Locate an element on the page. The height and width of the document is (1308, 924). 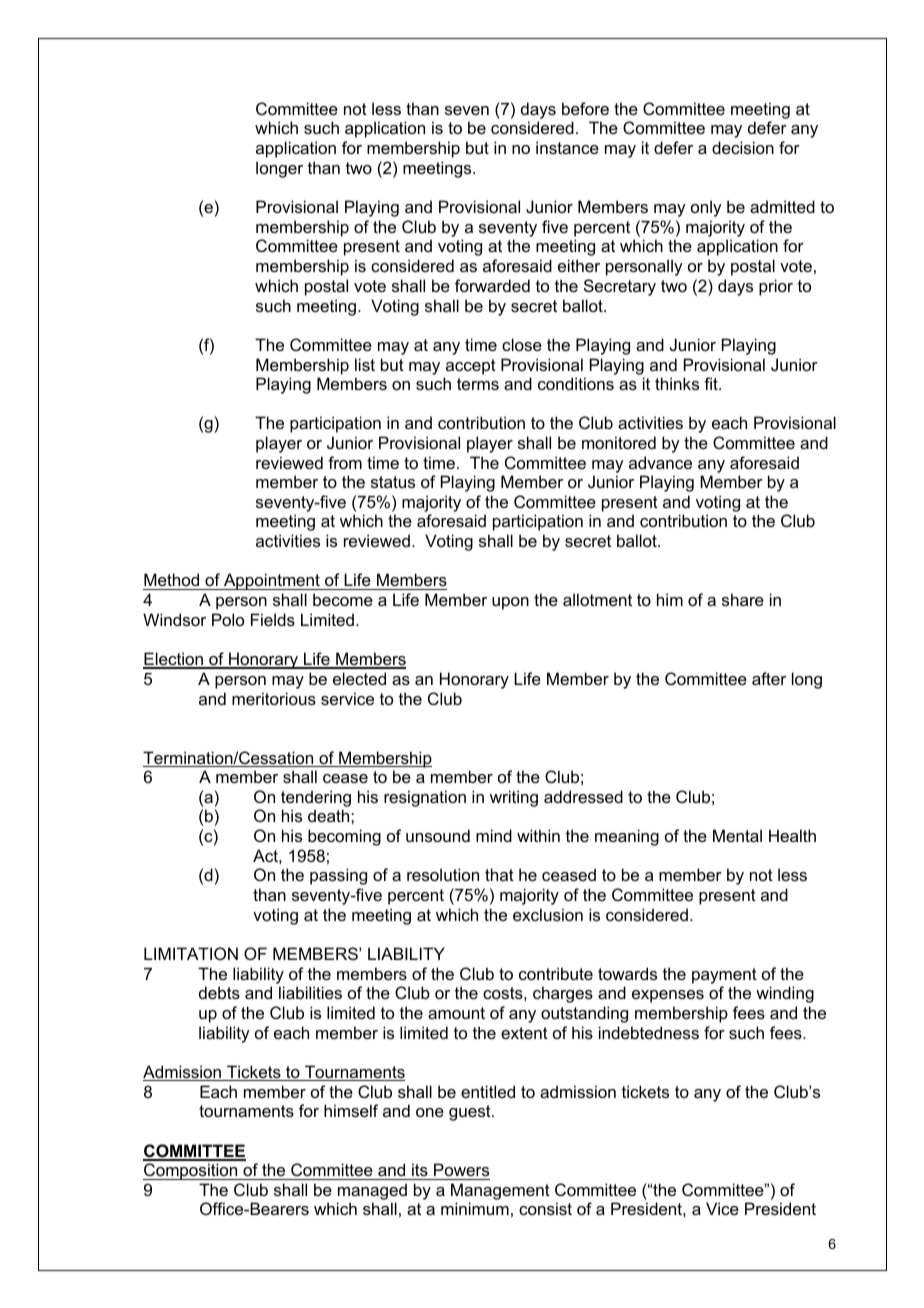
mind is located at coordinates (494, 835).
